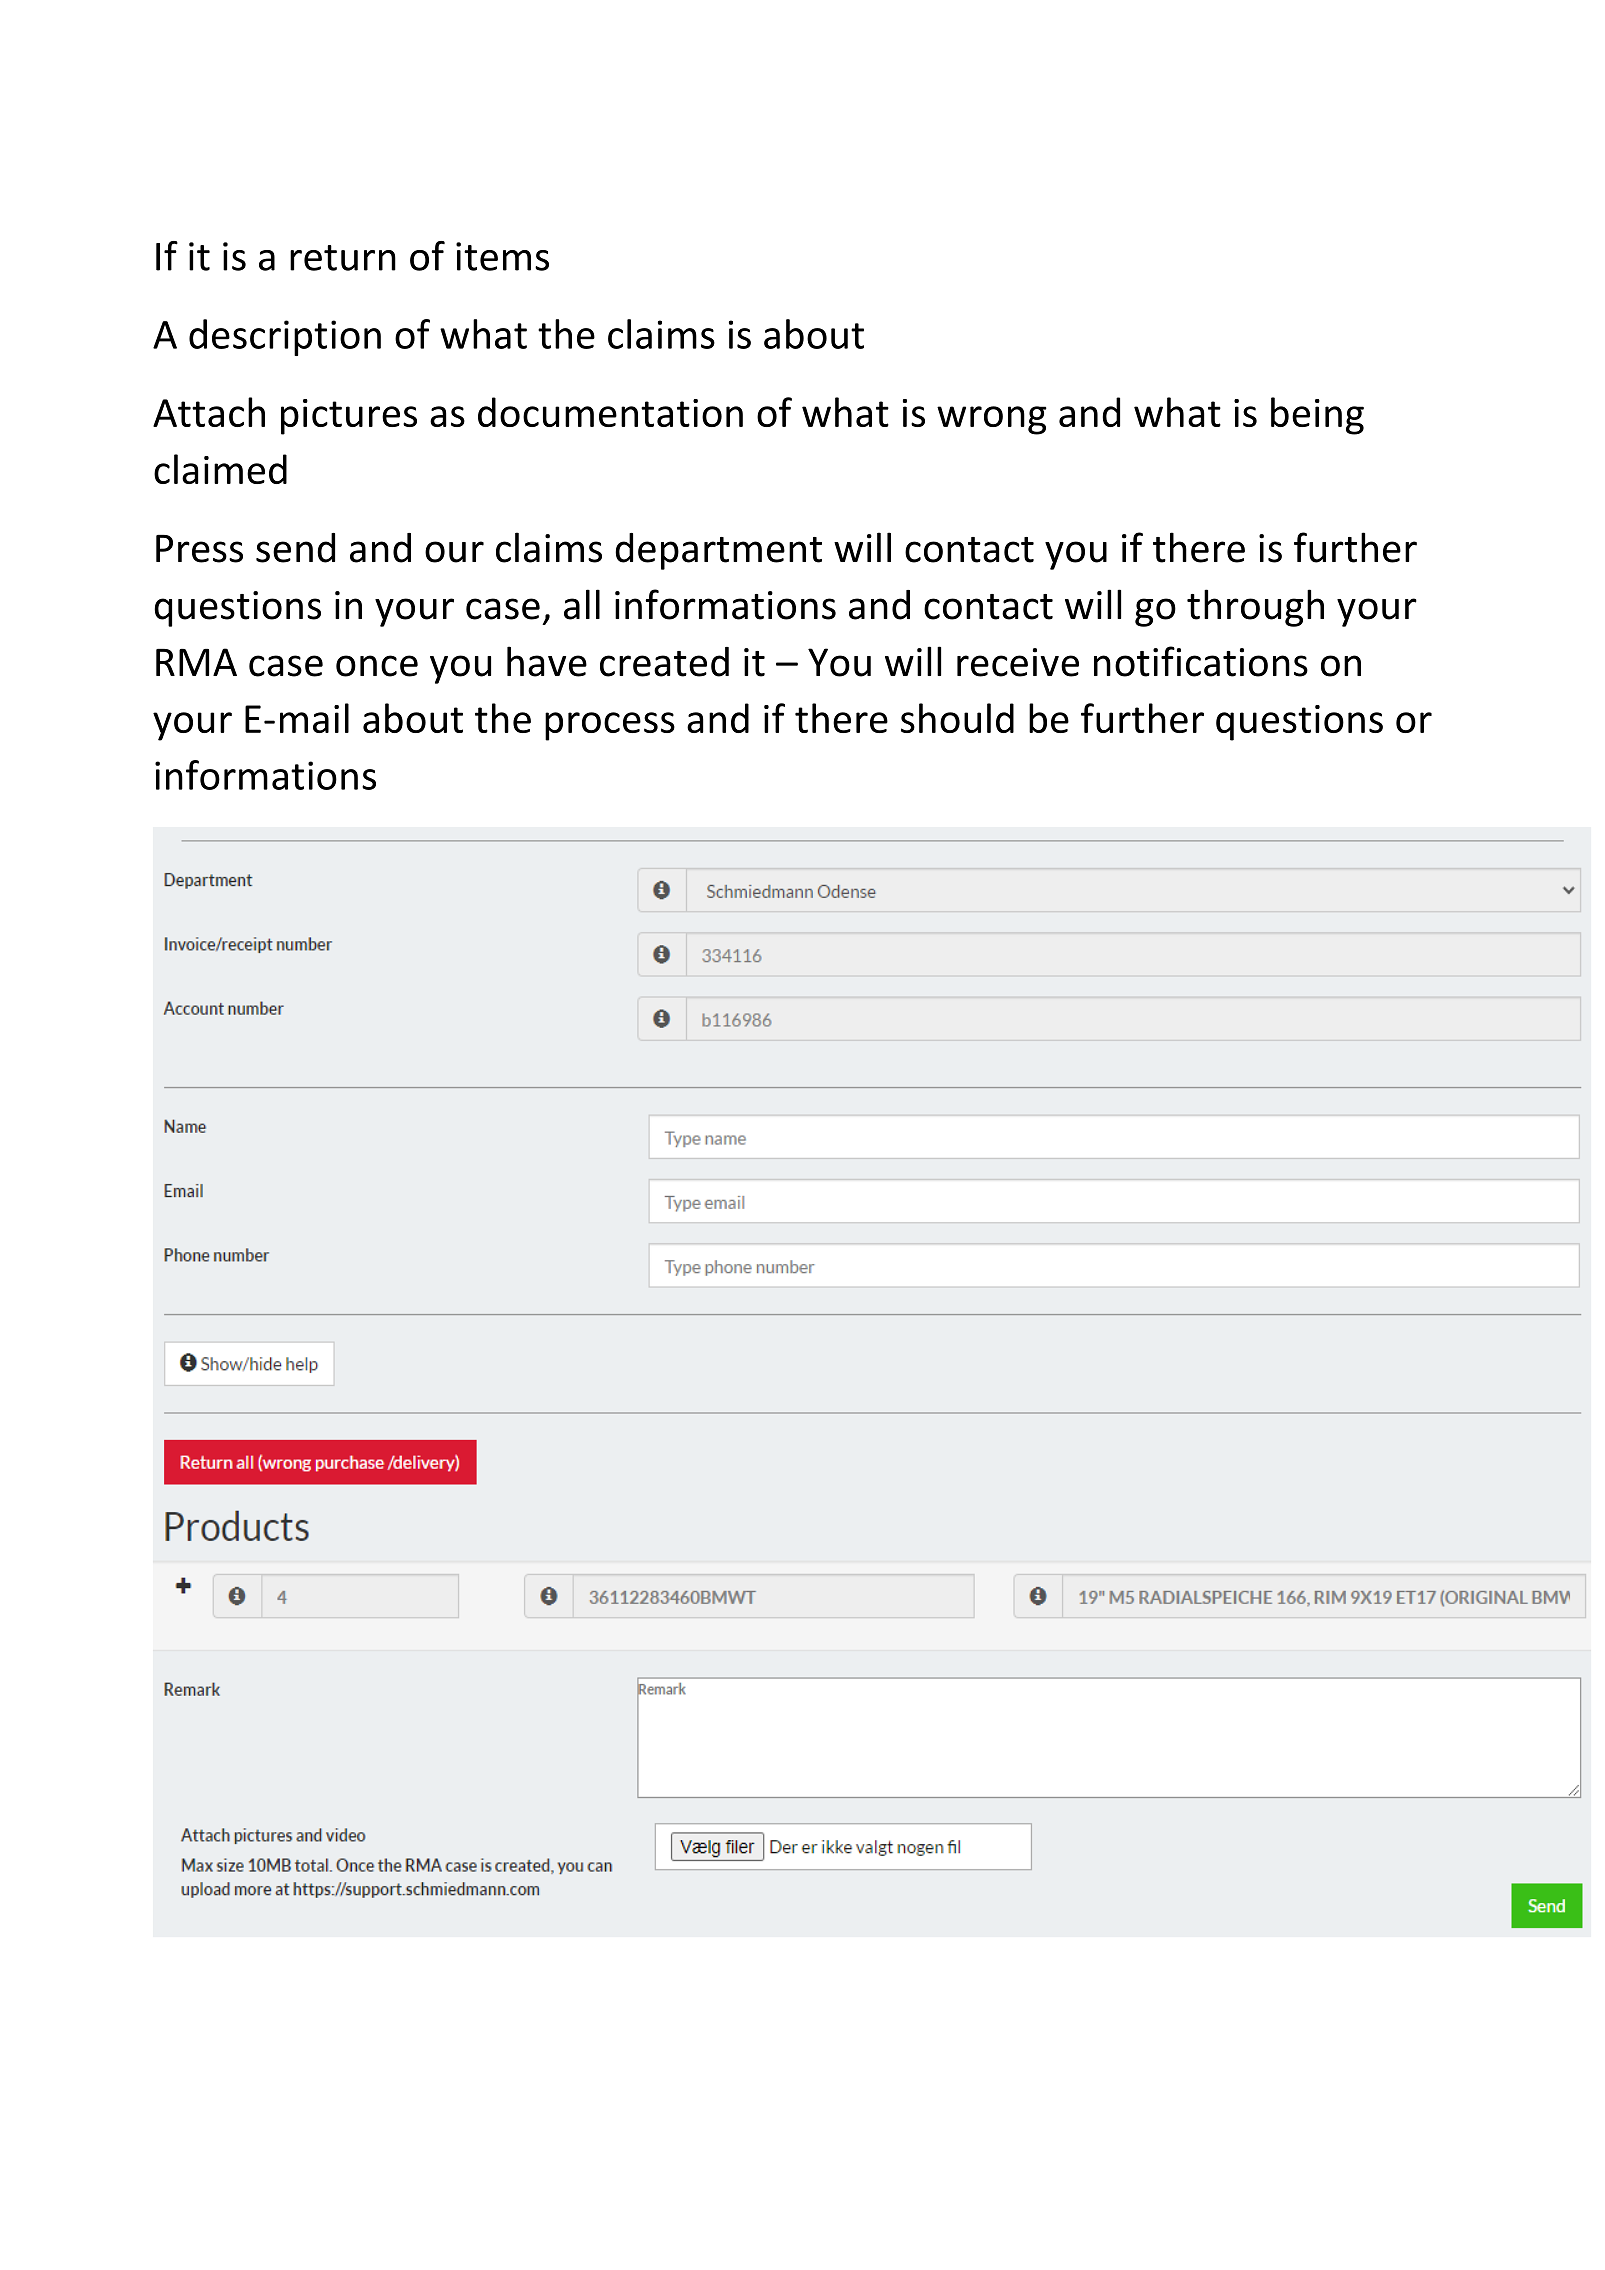  What do you see at coordinates (610, 726) in the document?
I see `process` at bounding box center [610, 726].
